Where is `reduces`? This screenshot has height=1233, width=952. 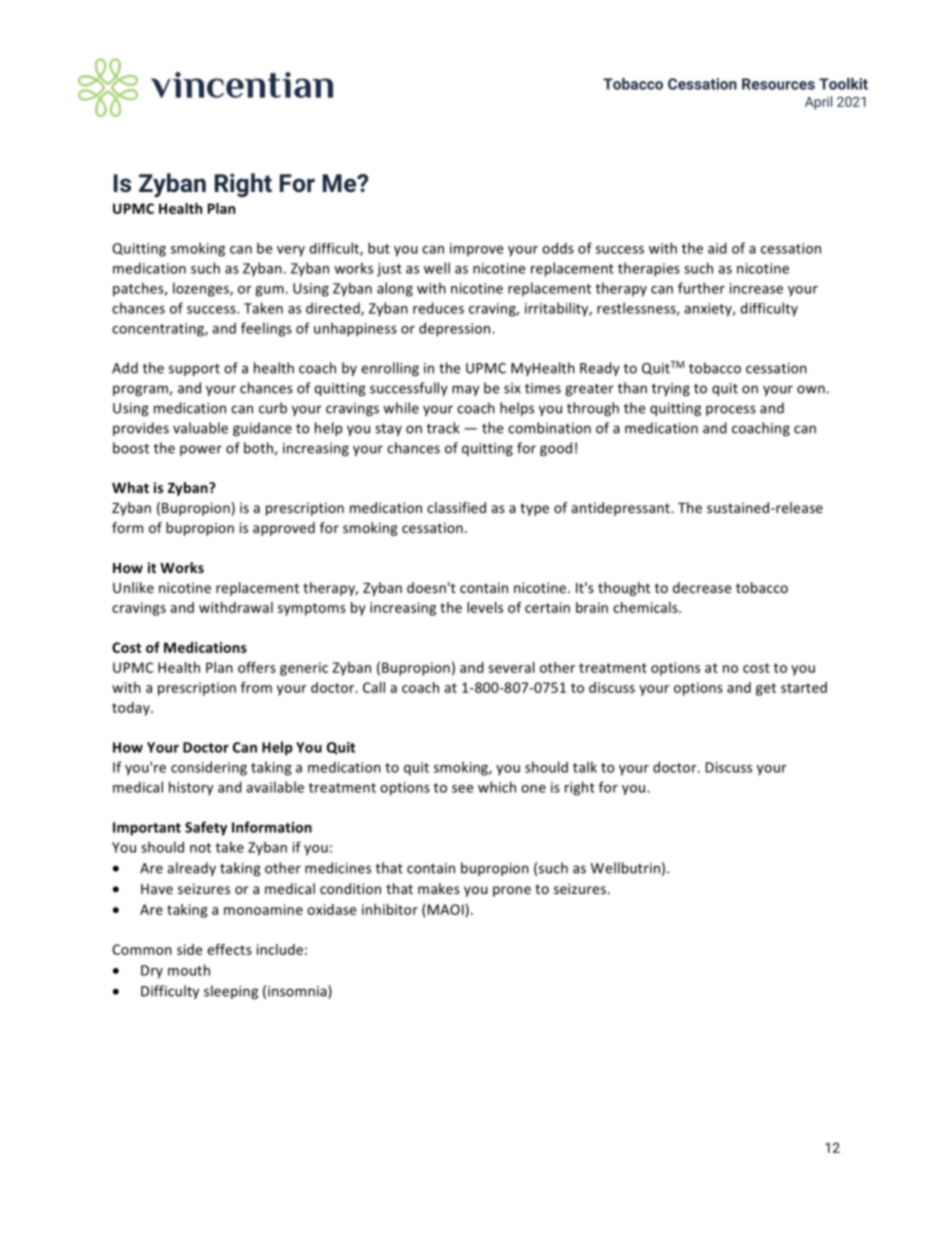
reduces is located at coordinates (438, 308).
